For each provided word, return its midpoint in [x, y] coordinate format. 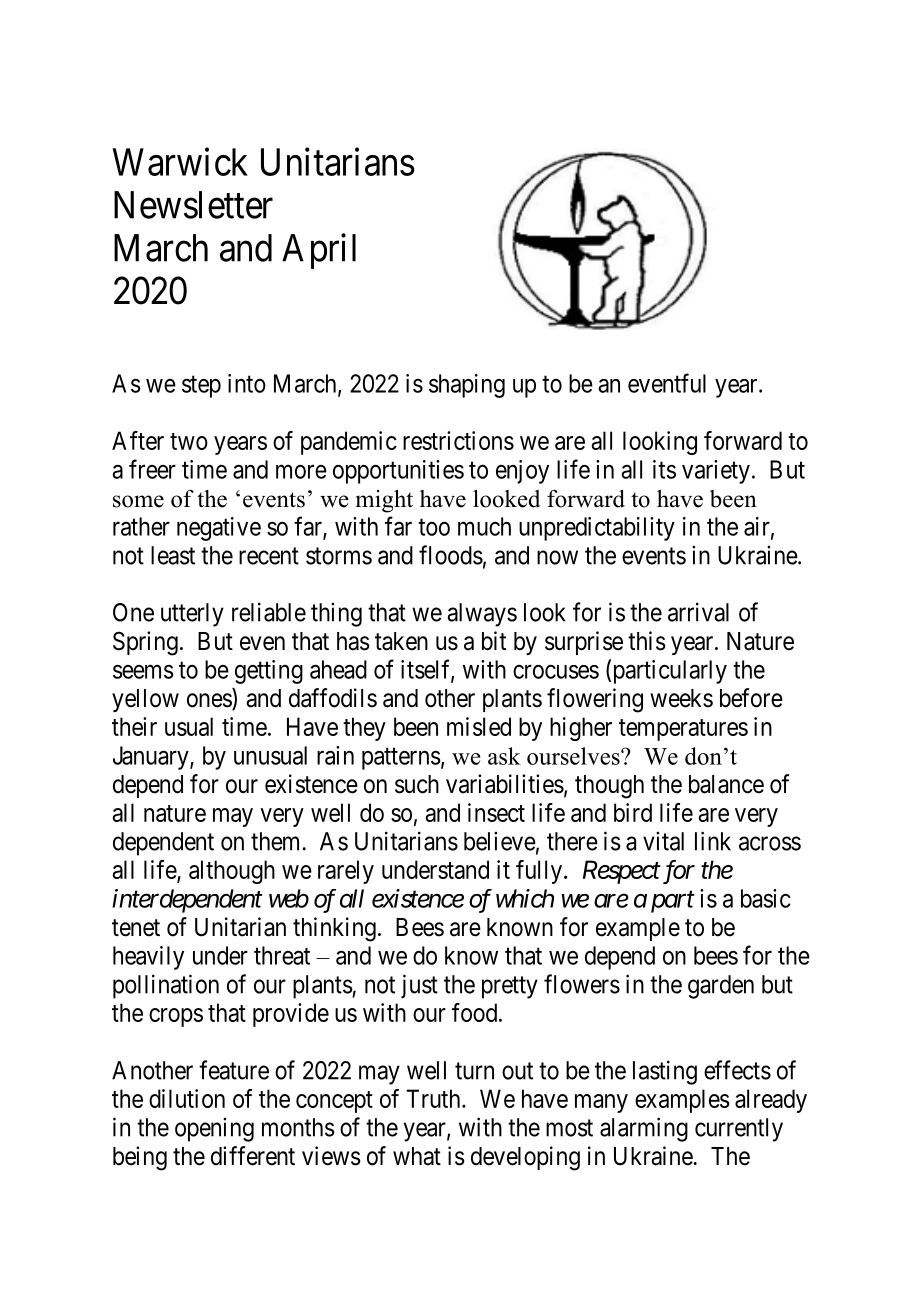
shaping [467, 386]
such [417, 784]
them [275, 841]
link [713, 841]
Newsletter [193, 205]
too [434, 527]
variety [716, 472]
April [319, 251]
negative [219, 529]
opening [214, 1129]
